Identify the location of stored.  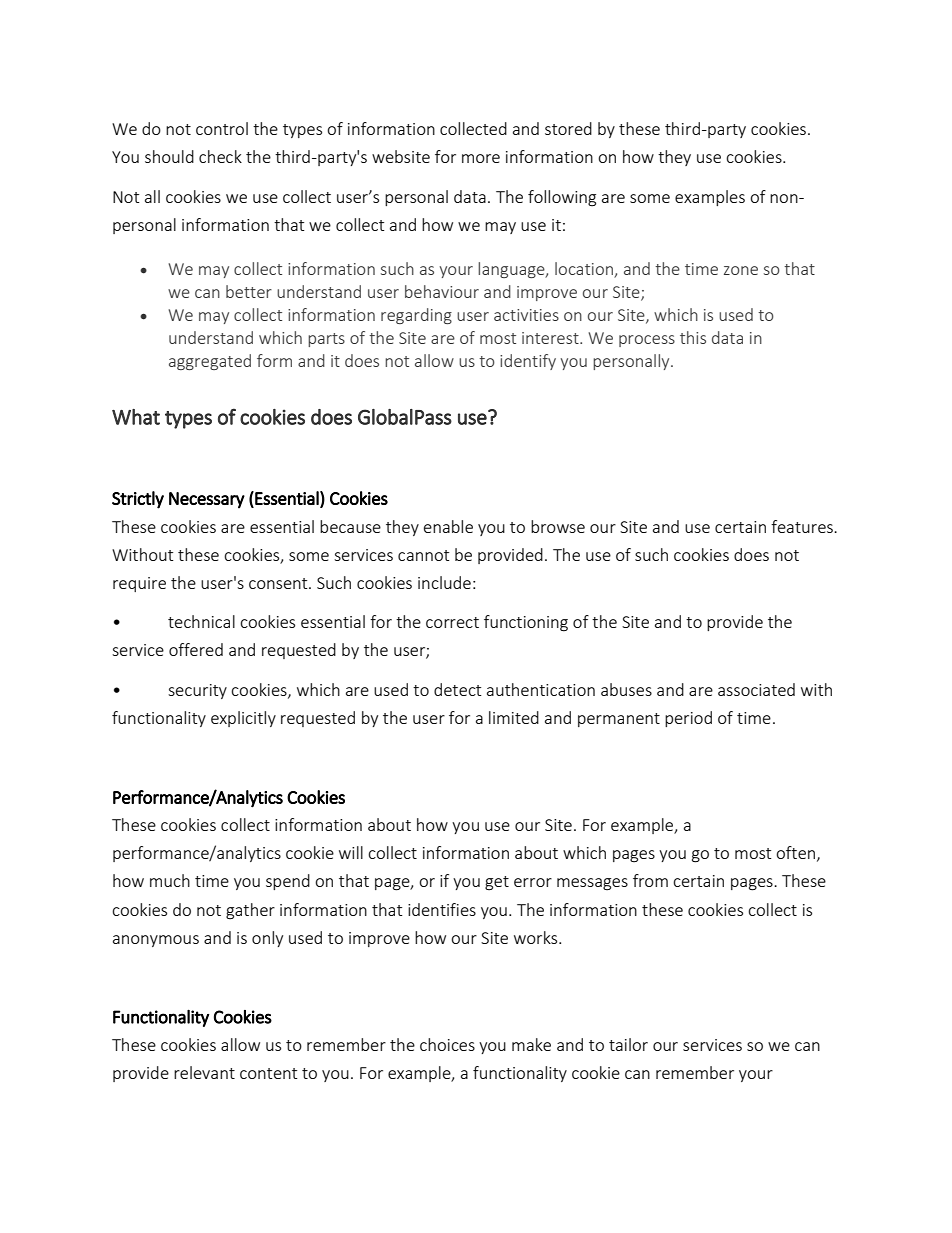
(568, 128).
